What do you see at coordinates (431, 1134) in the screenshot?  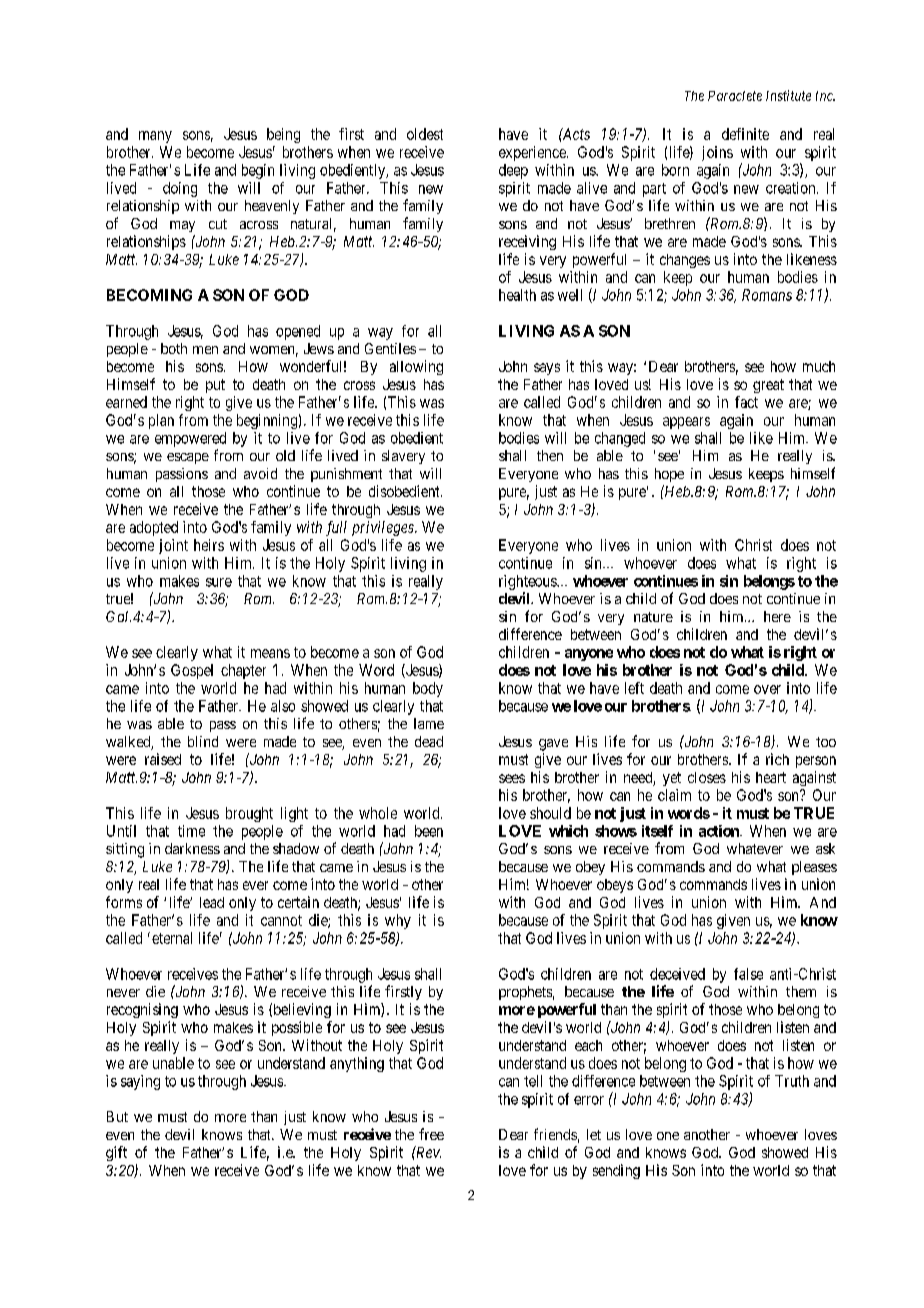 I see `free` at bounding box center [431, 1134].
